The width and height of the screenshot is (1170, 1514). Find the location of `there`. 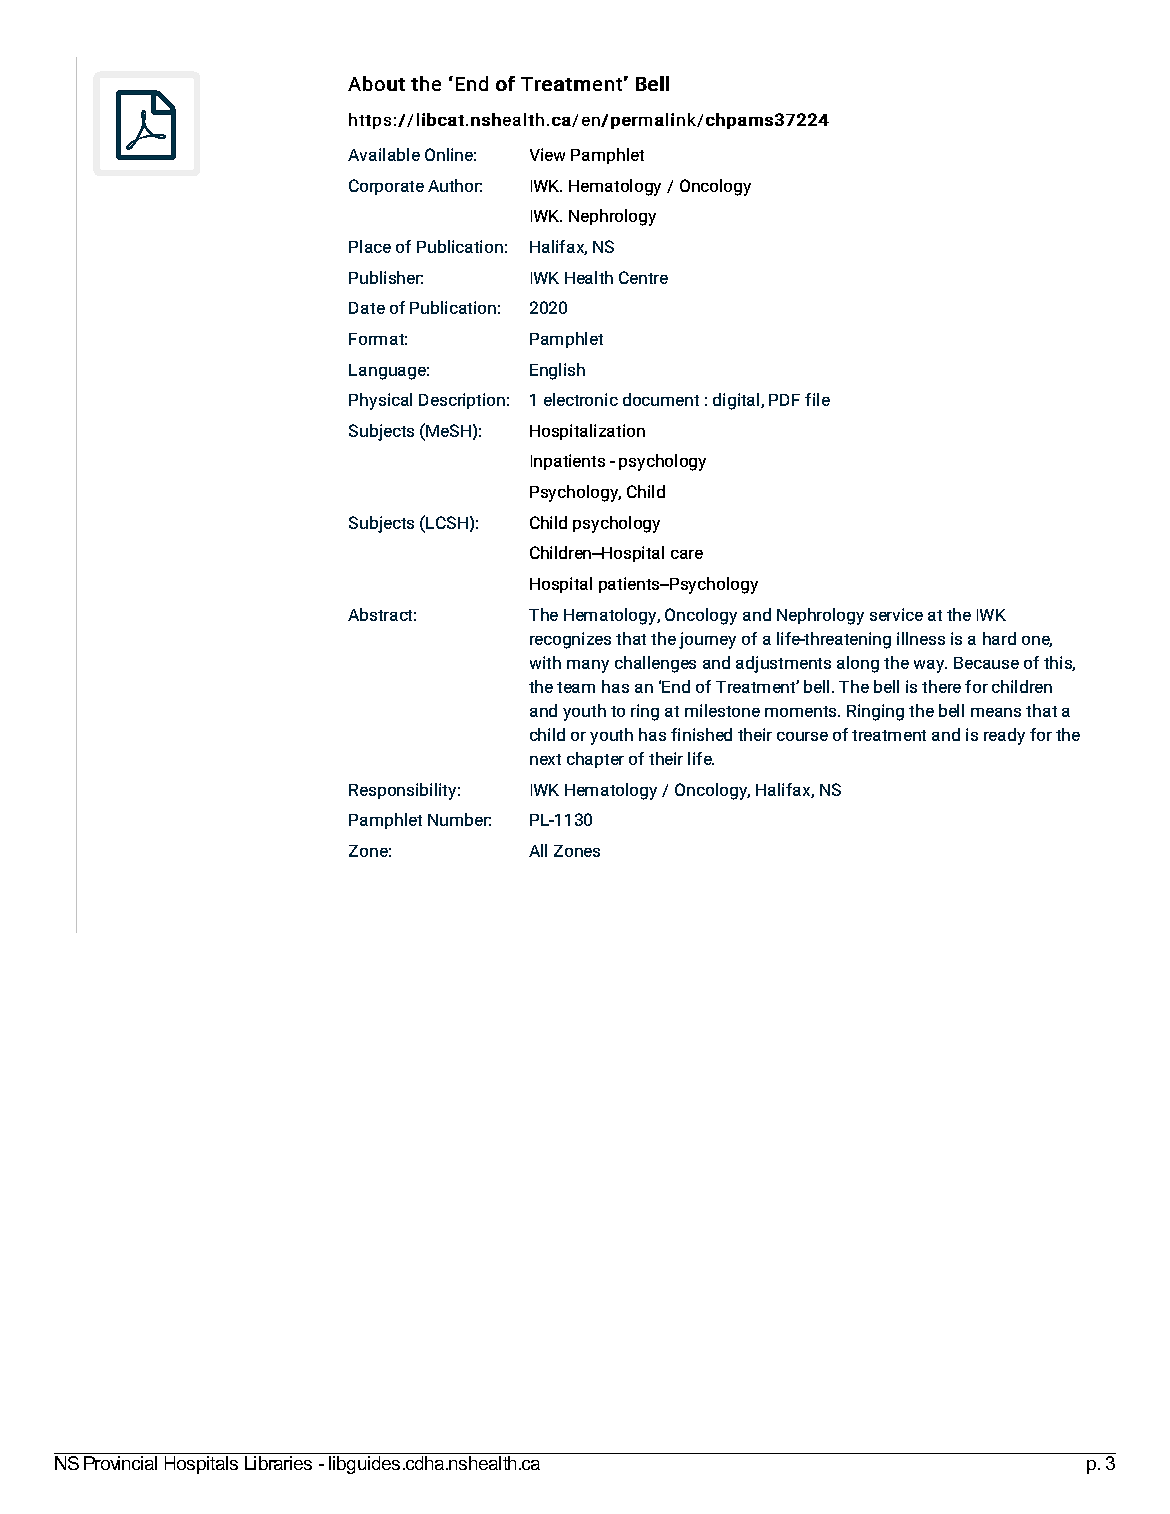

there is located at coordinates (941, 686).
